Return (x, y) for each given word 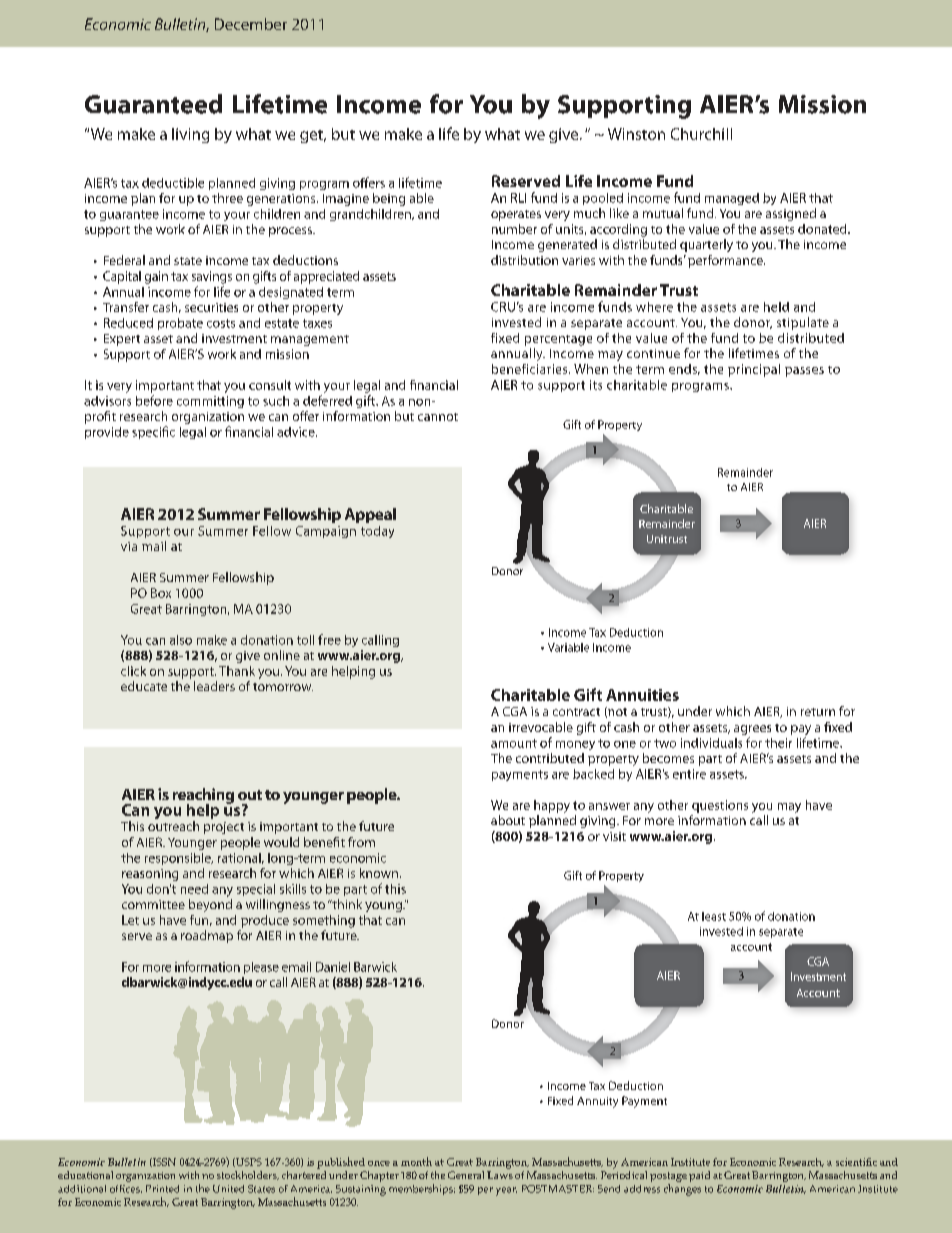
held (776, 307)
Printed (162, 1189)
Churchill (701, 134)
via (129, 546)
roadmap (207, 936)
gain (156, 277)
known (379, 873)
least (714, 916)
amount (514, 743)
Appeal (370, 515)
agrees (752, 730)
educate (144, 686)
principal (754, 370)
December (251, 24)
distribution (524, 260)
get (313, 136)
